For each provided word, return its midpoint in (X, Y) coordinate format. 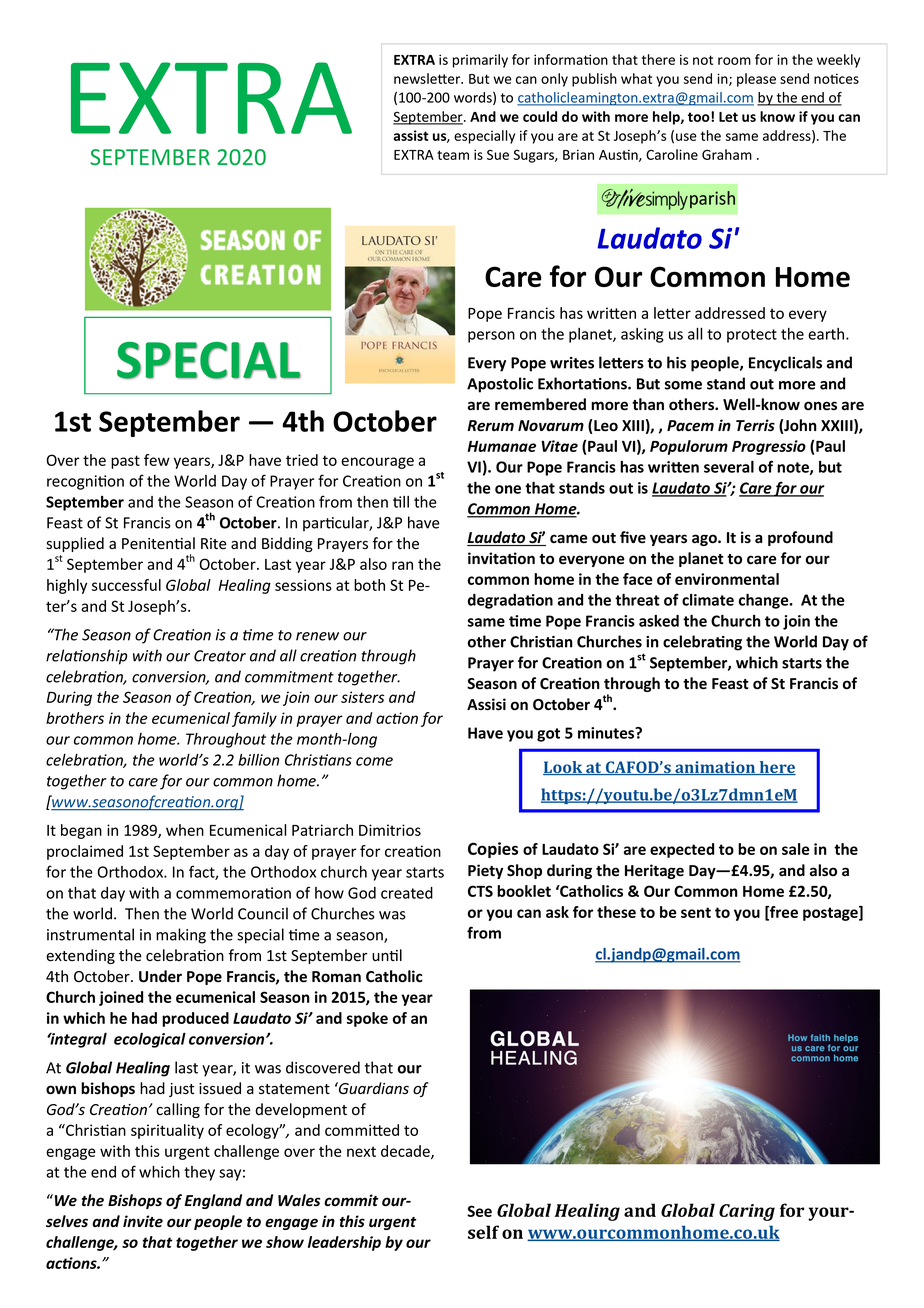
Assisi (486, 704)
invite (143, 1221)
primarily (480, 61)
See (479, 1211)
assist (410, 135)
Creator (220, 656)
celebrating (702, 643)
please (756, 80)
